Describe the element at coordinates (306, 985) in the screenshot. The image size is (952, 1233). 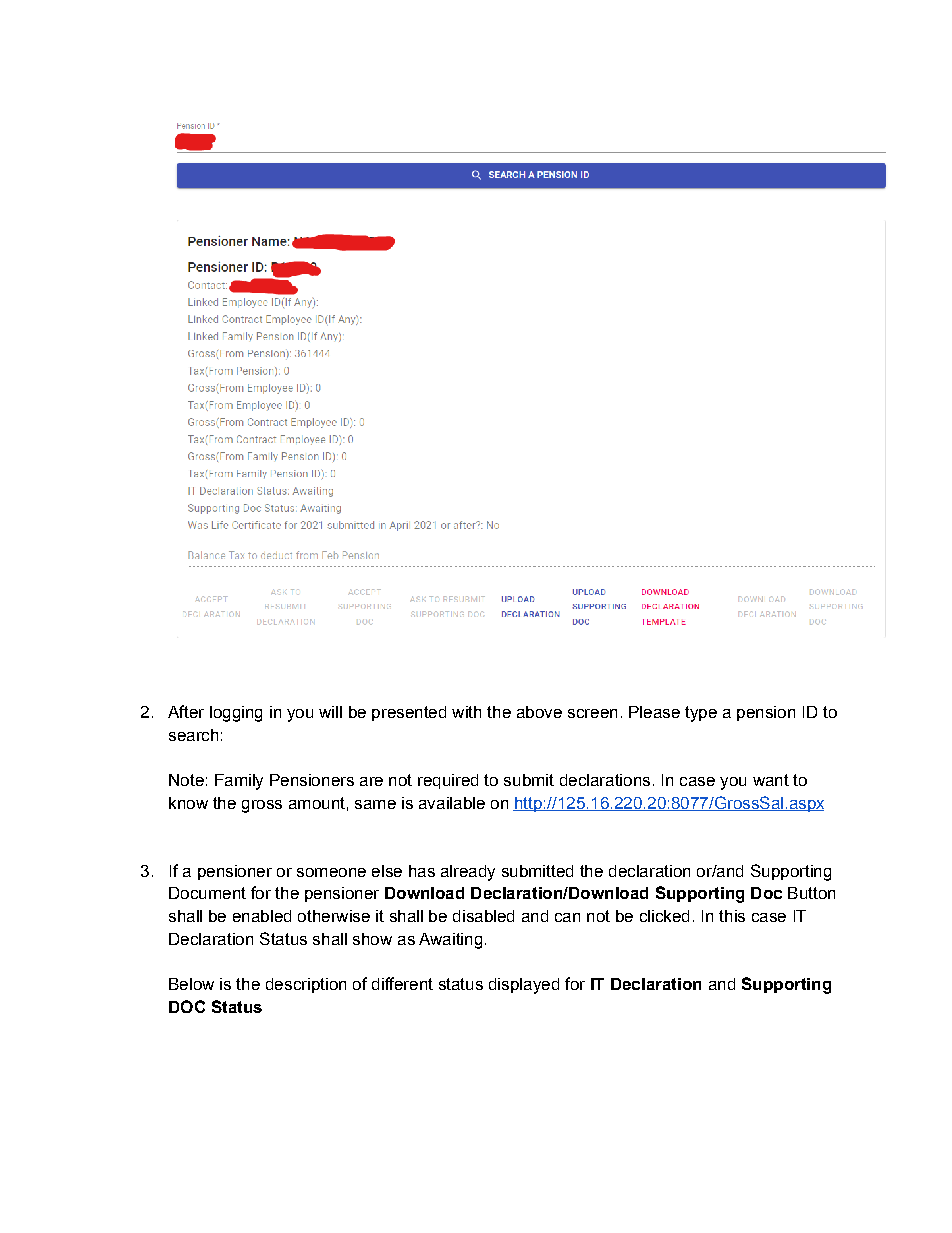
I see `description` at that location.
